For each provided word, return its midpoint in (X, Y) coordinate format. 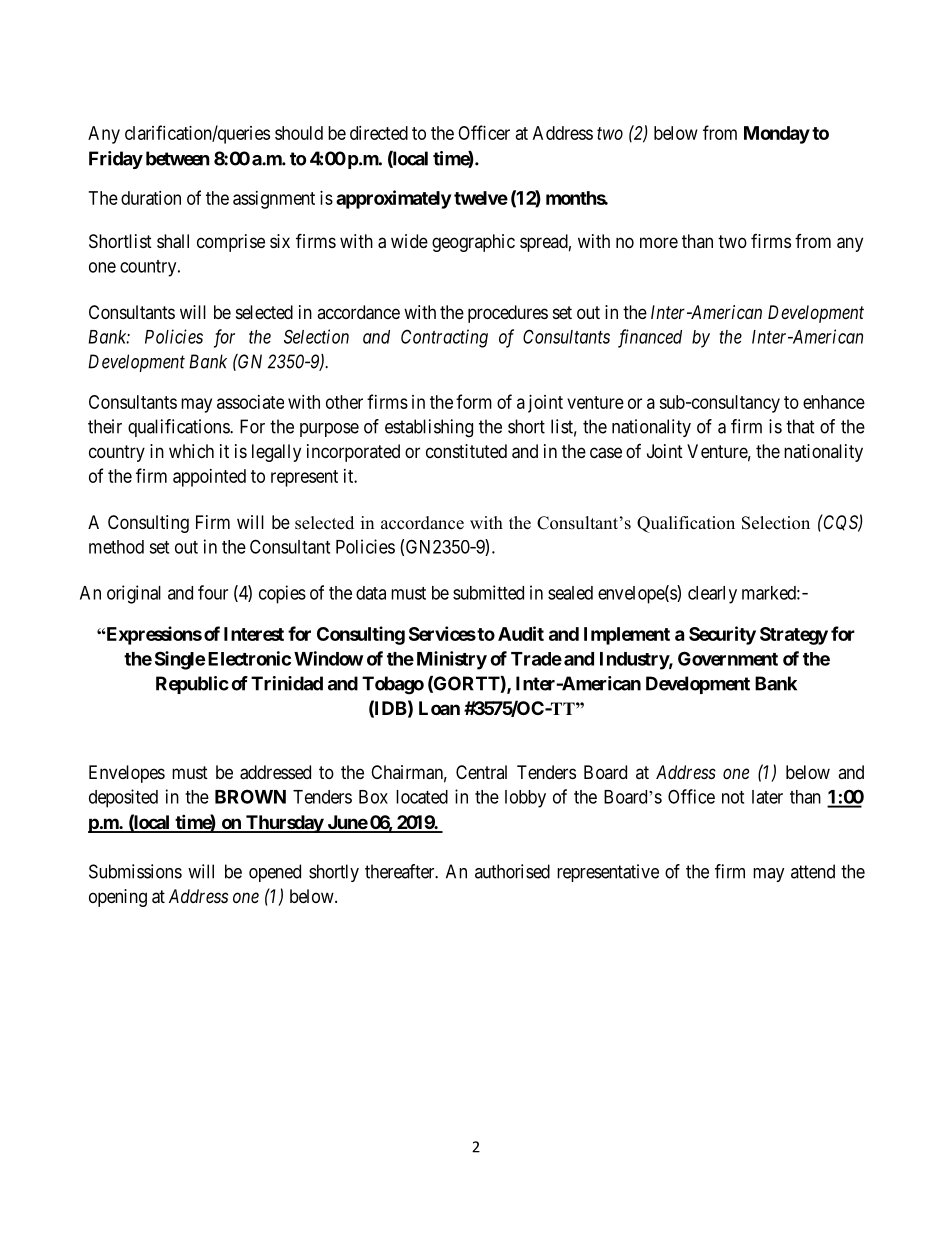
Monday (777, 135)
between (178, 158)
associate (250, 402)
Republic (192, 685)
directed (379, 133)
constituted (466, 451)
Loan (439, 708)
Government (728, 658)
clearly (712, 595)
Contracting (444, 338)
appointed (209, 478)
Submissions (135, 871)
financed (650, 338)
